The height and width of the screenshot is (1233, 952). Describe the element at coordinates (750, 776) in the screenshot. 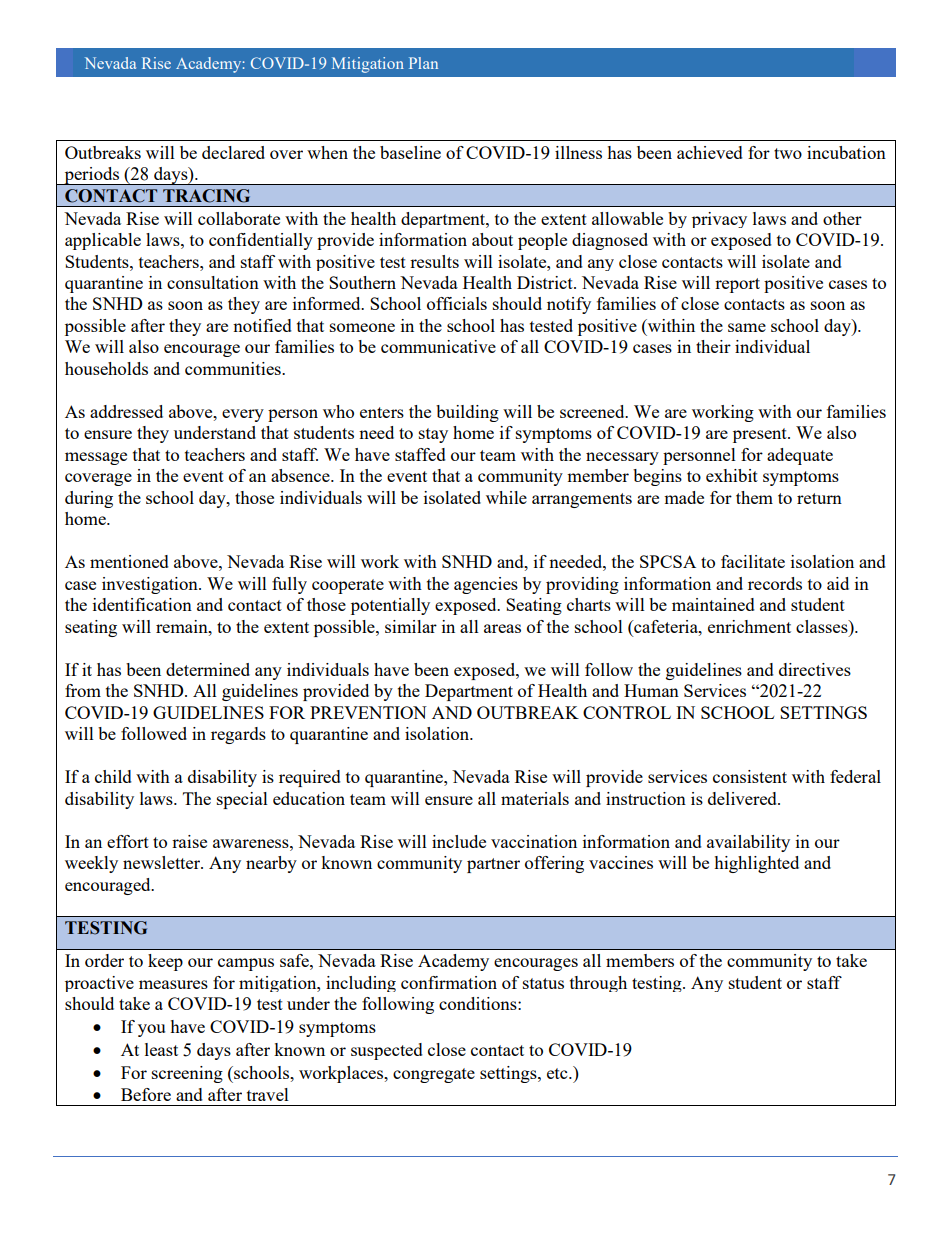

I see `consistent` at that location.
